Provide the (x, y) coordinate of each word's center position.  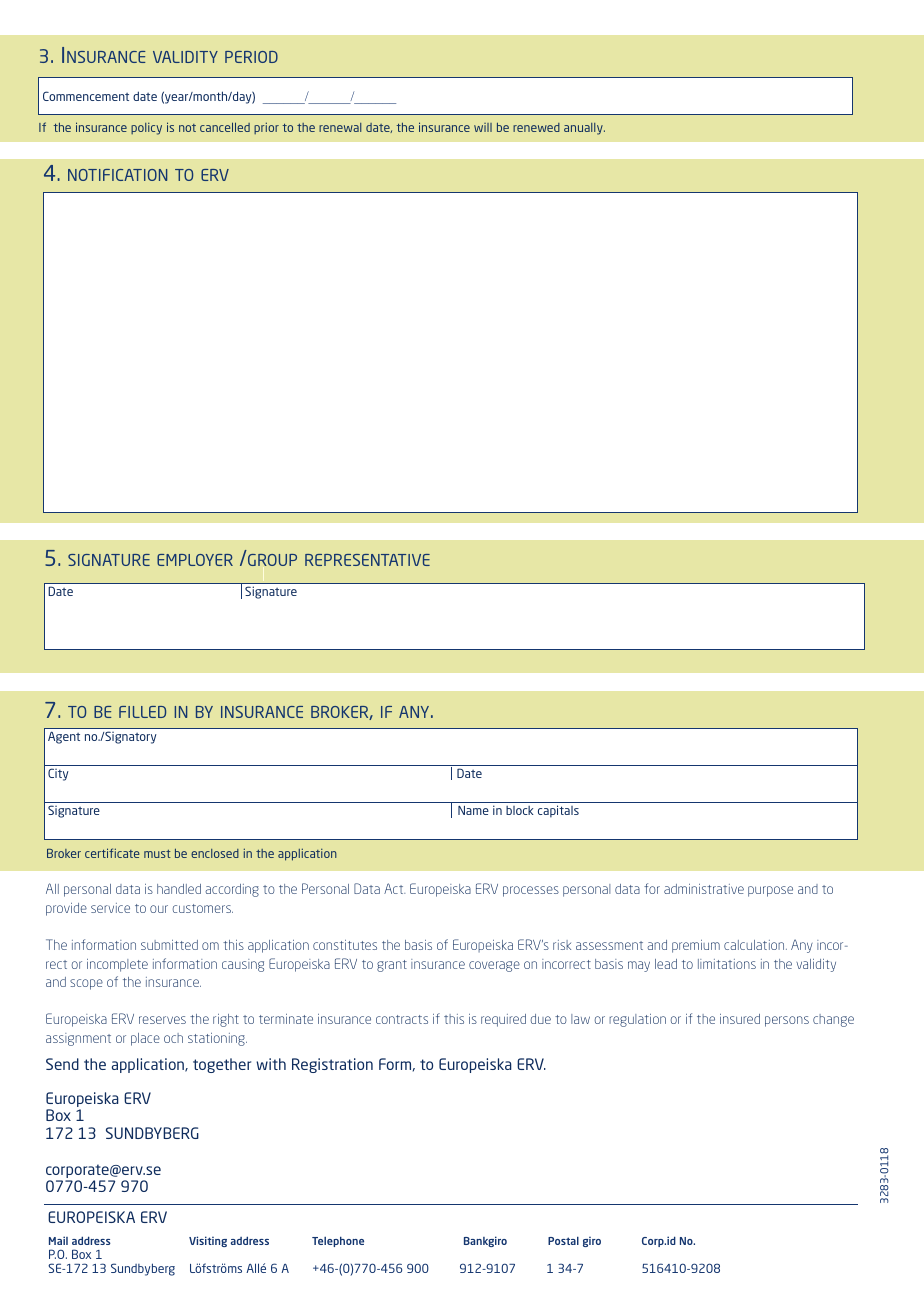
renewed (536, 127)
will (483, 127)
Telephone (338, 1241)
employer (195, 560)
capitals (558, 811)
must (157, 854)
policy (146, 129)
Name (473, 810)
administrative (704, 889)
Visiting (208, 1241)
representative (367, 560)
